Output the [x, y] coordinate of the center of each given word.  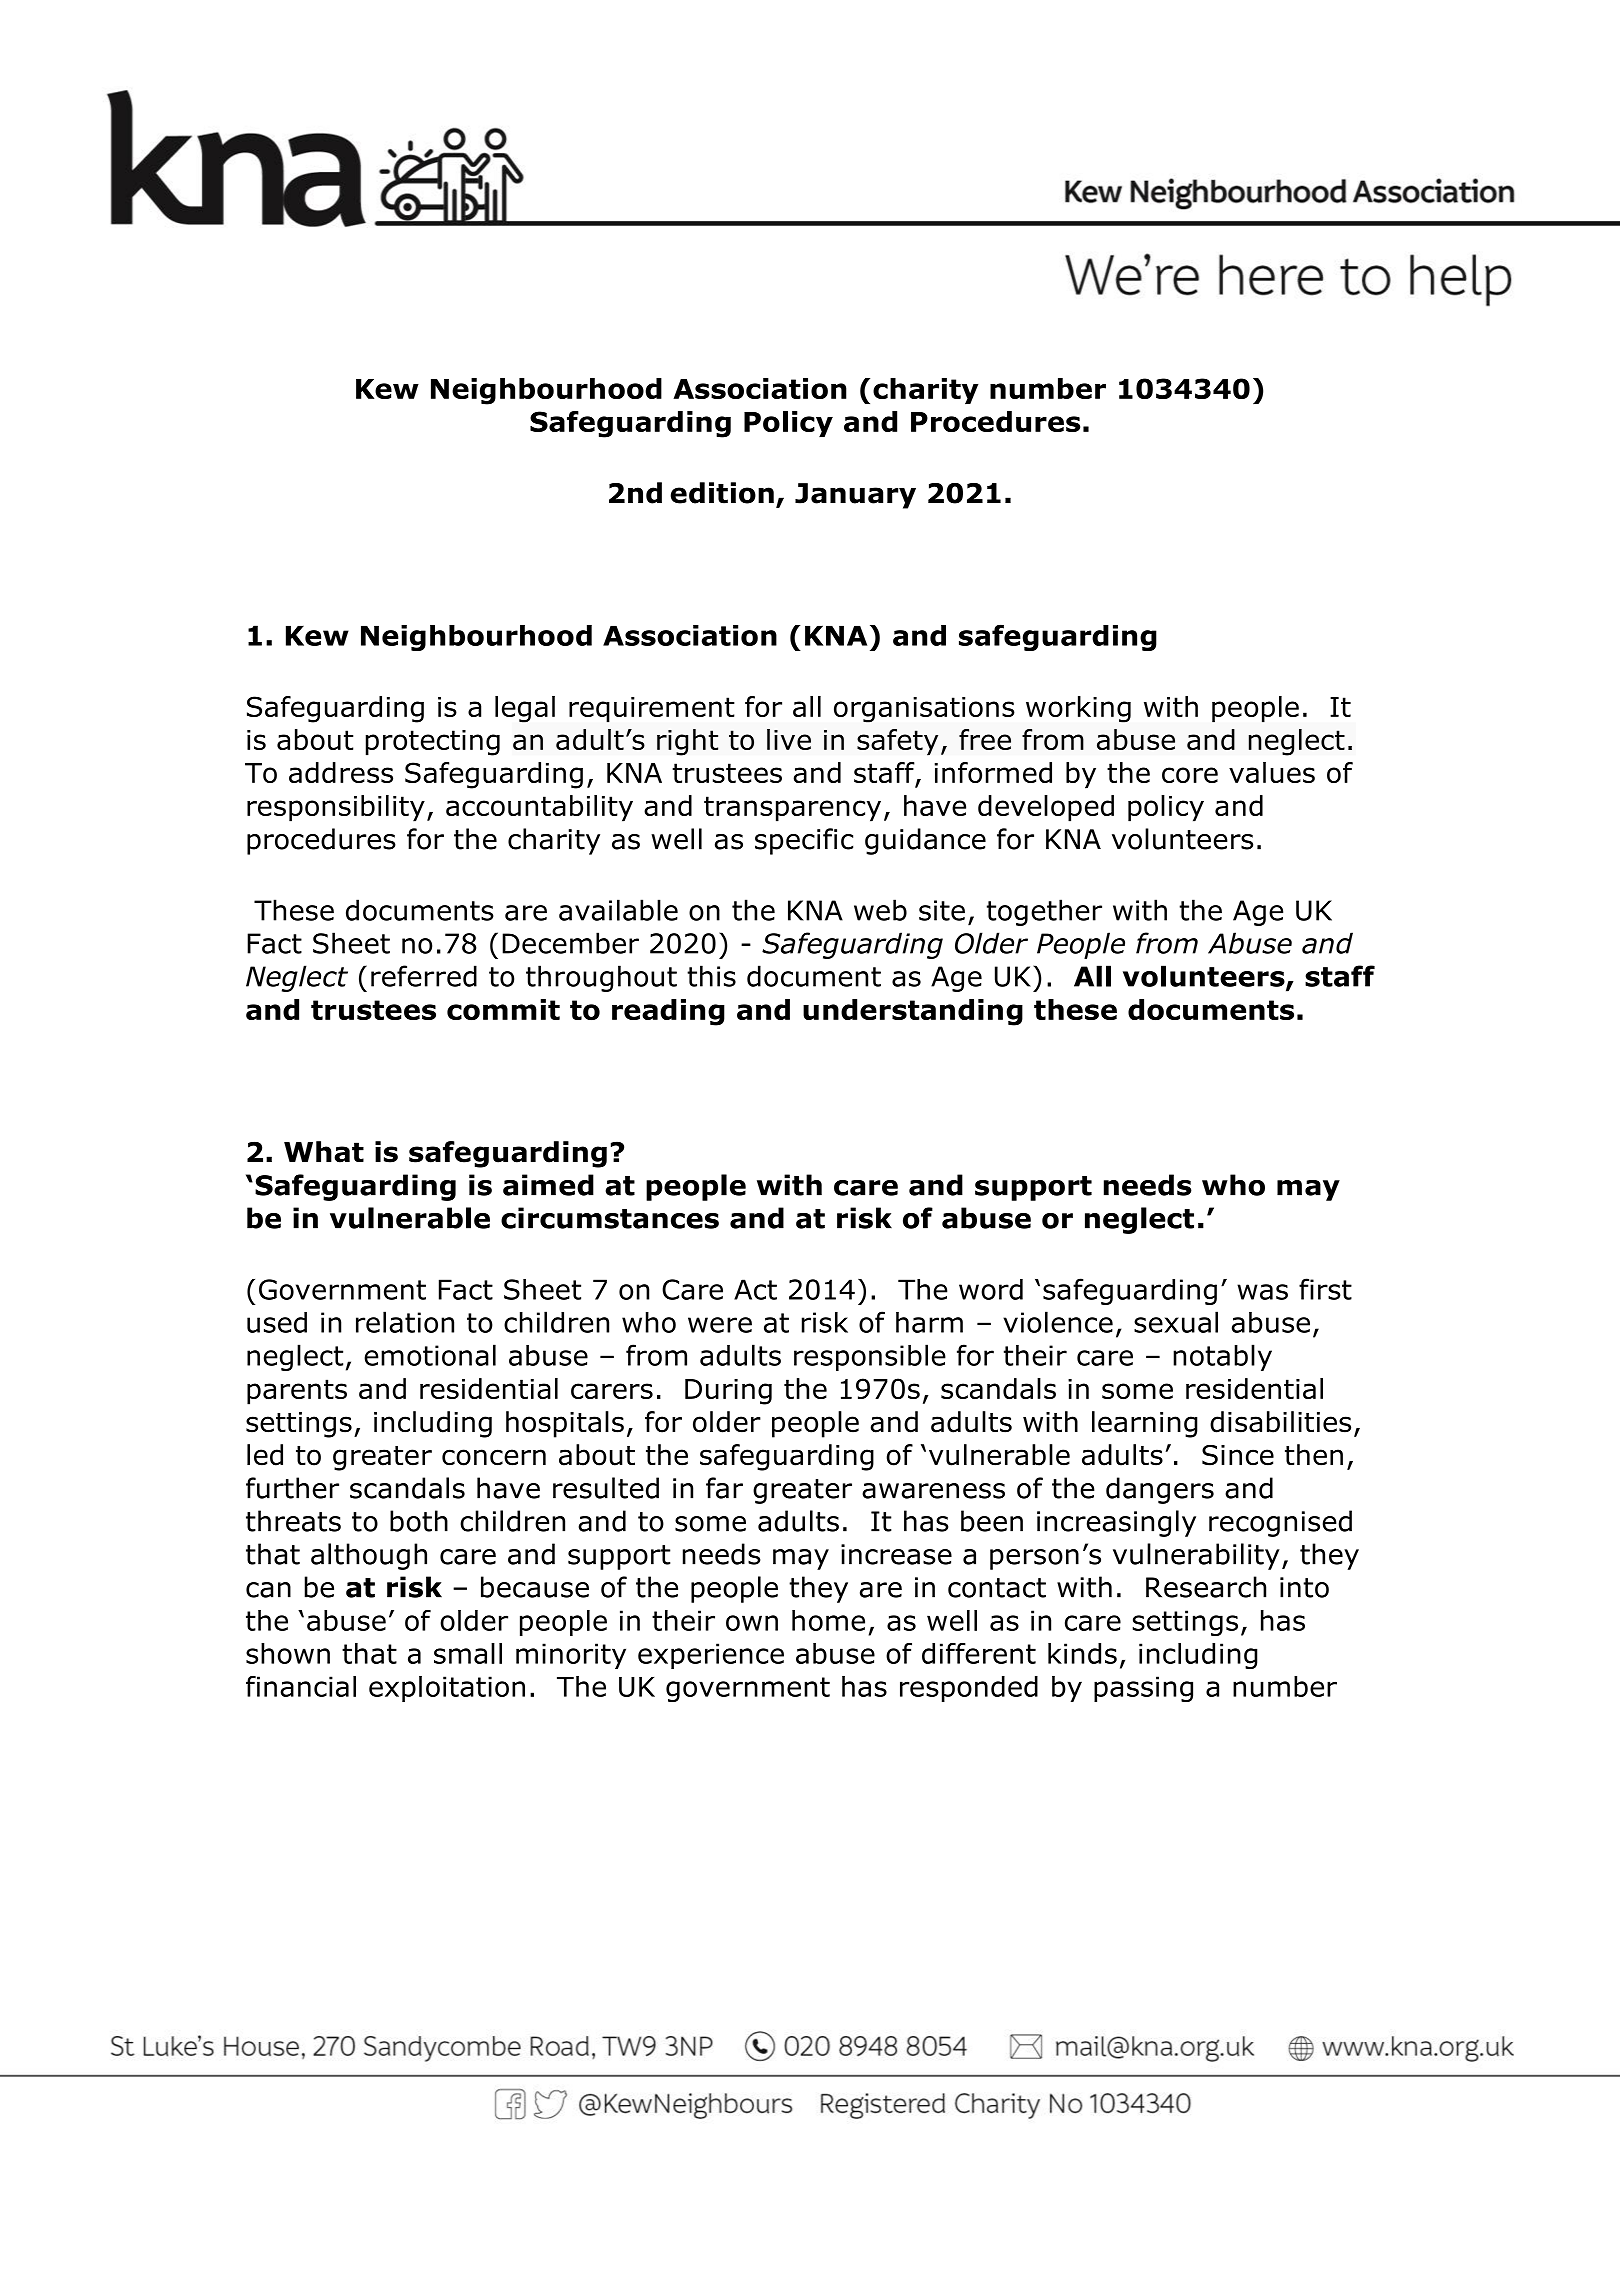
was [1262, 1292]
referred [424, 976]
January [855, 496]
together [1044, 912]
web [880, 910]
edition [722, 493]
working [1078, 709]
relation [405, 1322]
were [720, 1325]
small [468, 1653]
